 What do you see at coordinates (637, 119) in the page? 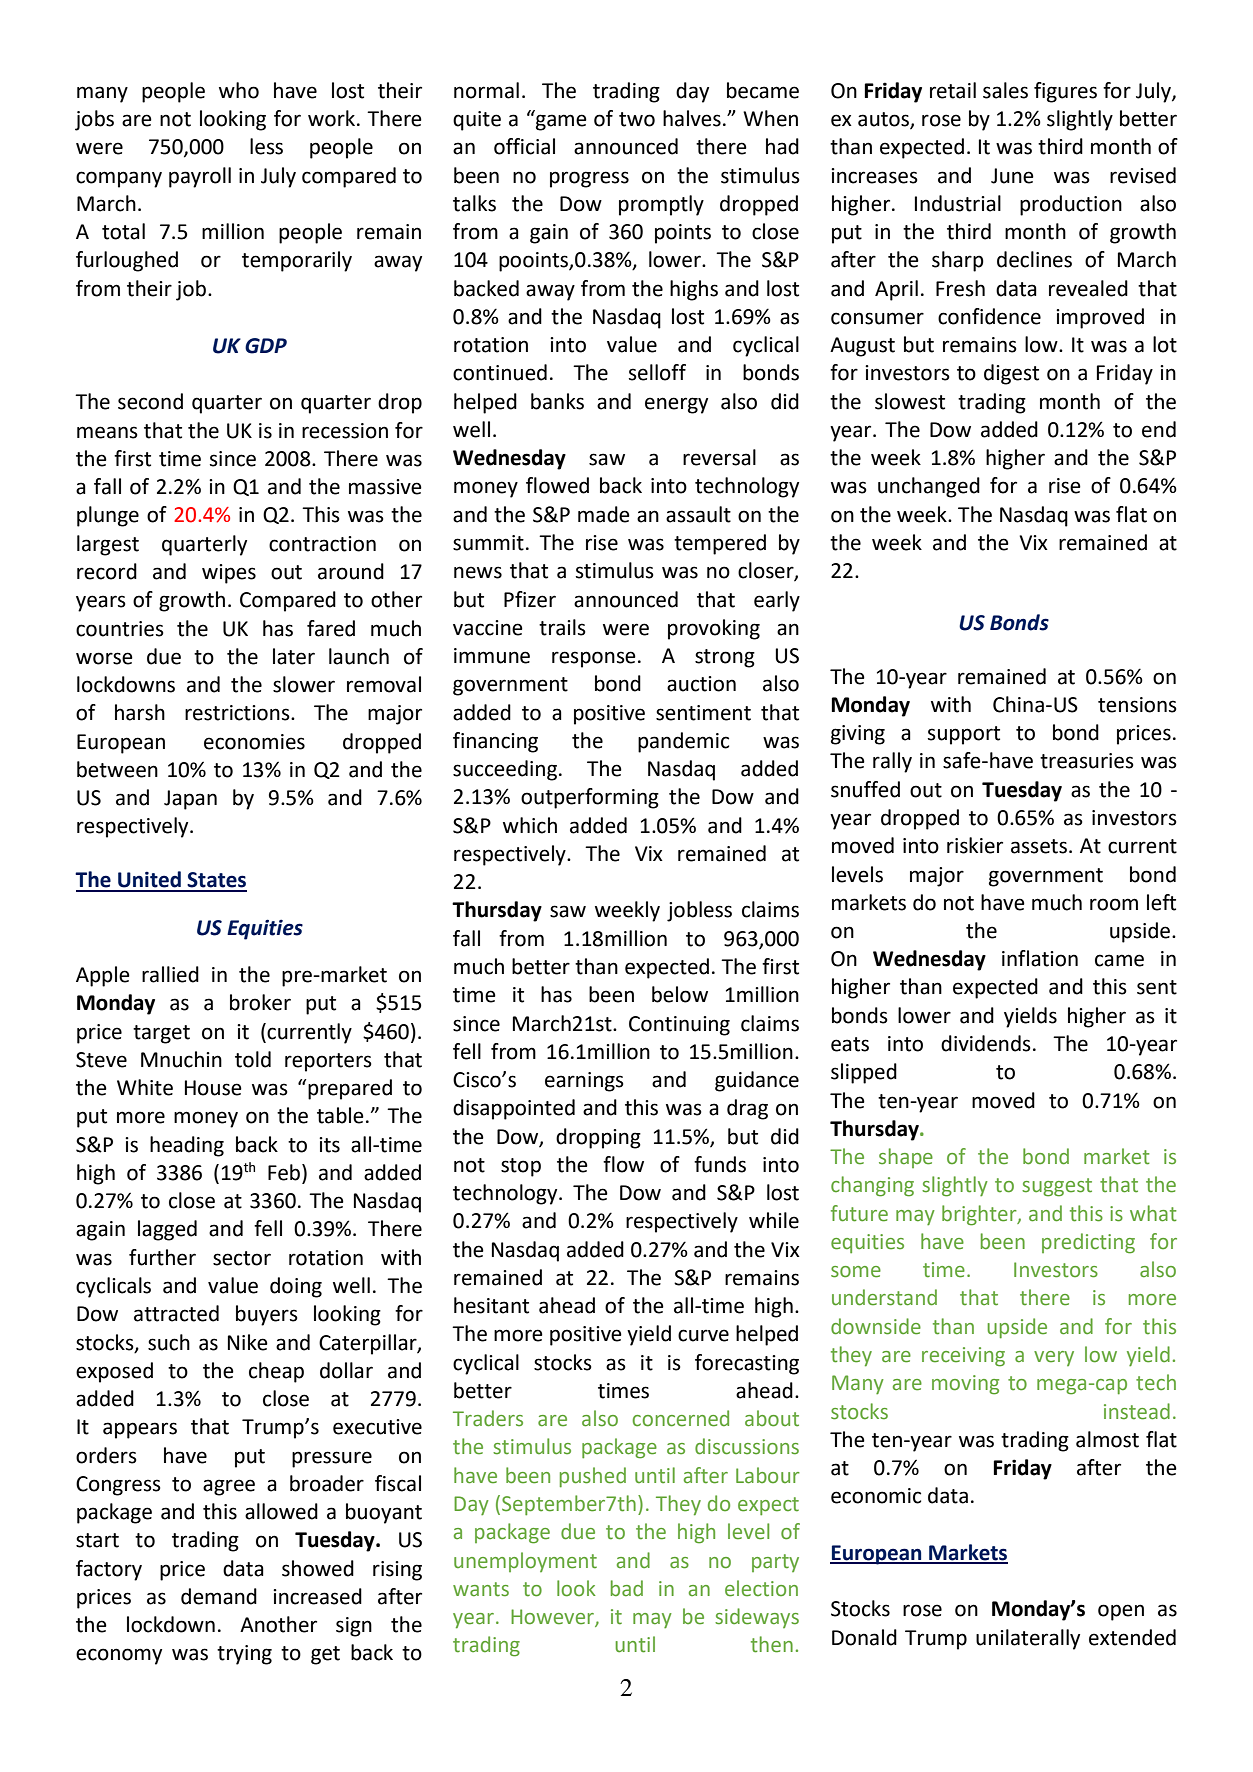
I see `two` at bounding box center [637, 119].
